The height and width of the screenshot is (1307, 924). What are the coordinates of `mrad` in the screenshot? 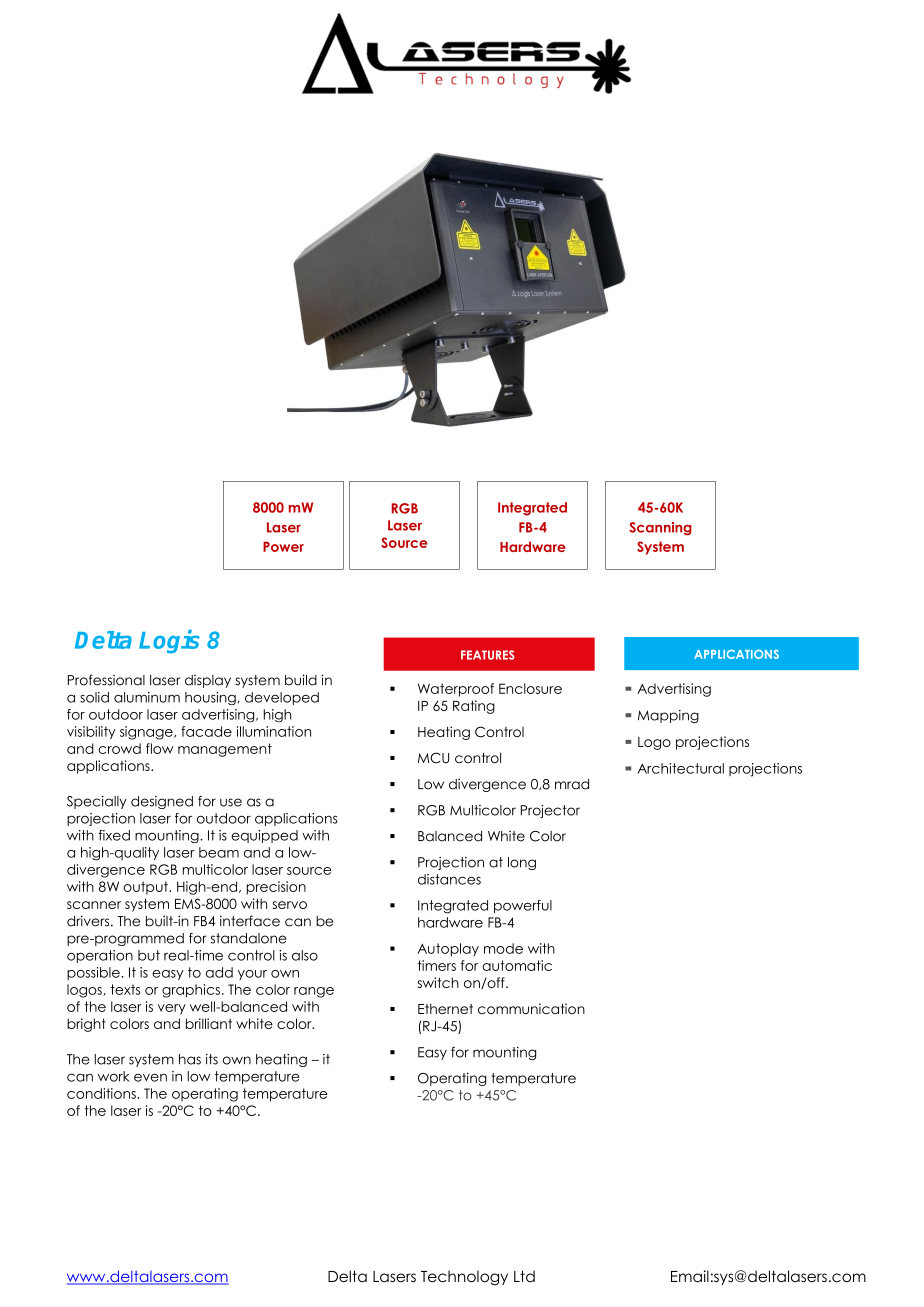 It's located at (572, 784).
